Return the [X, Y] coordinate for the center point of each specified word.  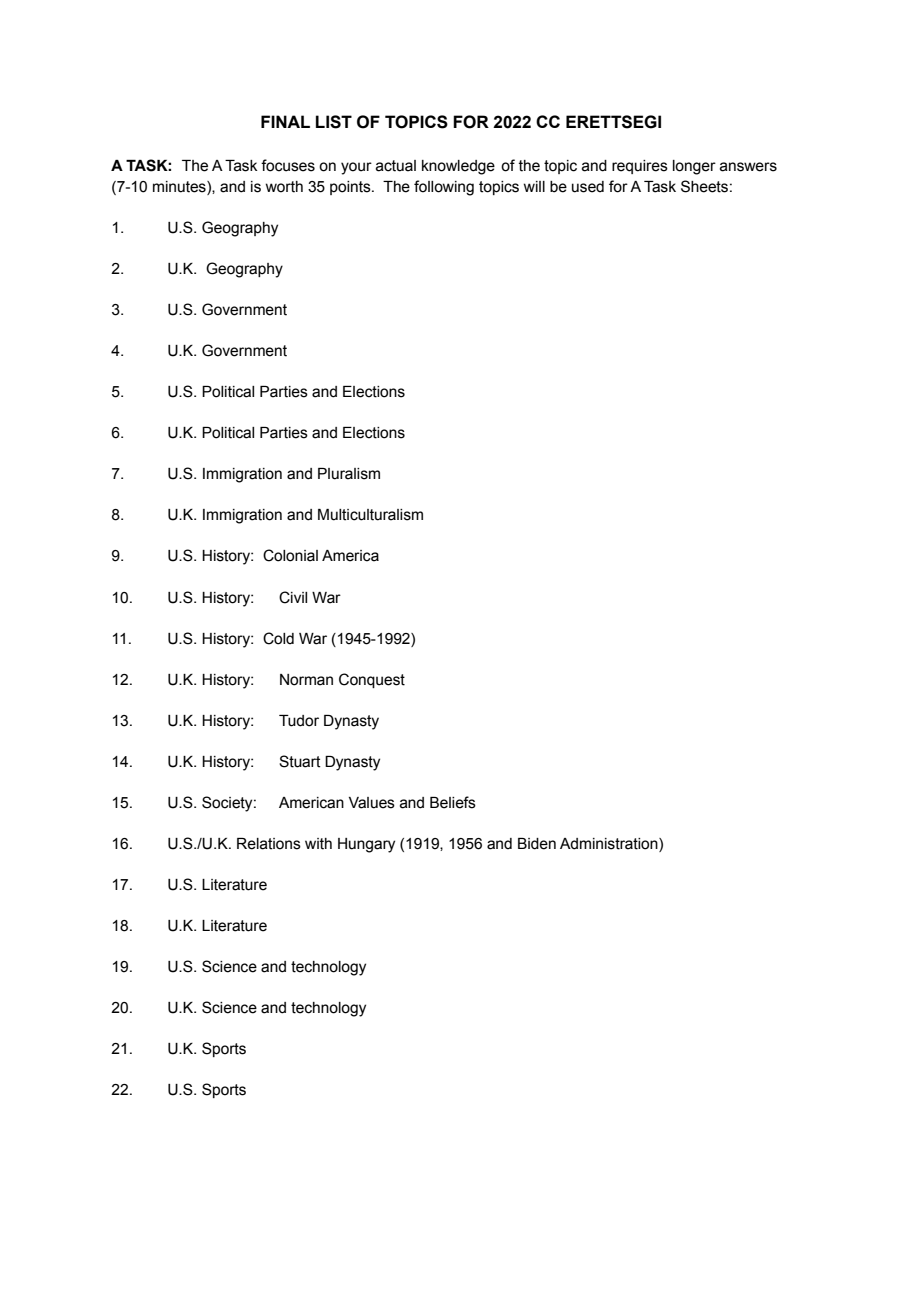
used [588, 187]
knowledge [458, 167]
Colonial [290, 555]
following [444, 188]
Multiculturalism [370, 515]
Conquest [372, 680]
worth [284, 187]
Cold [278, 638]
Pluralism [349, 474]
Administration [610, 845]
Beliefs [453, 802]
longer [694, 167]
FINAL [285, 121]
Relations [269, 844]
